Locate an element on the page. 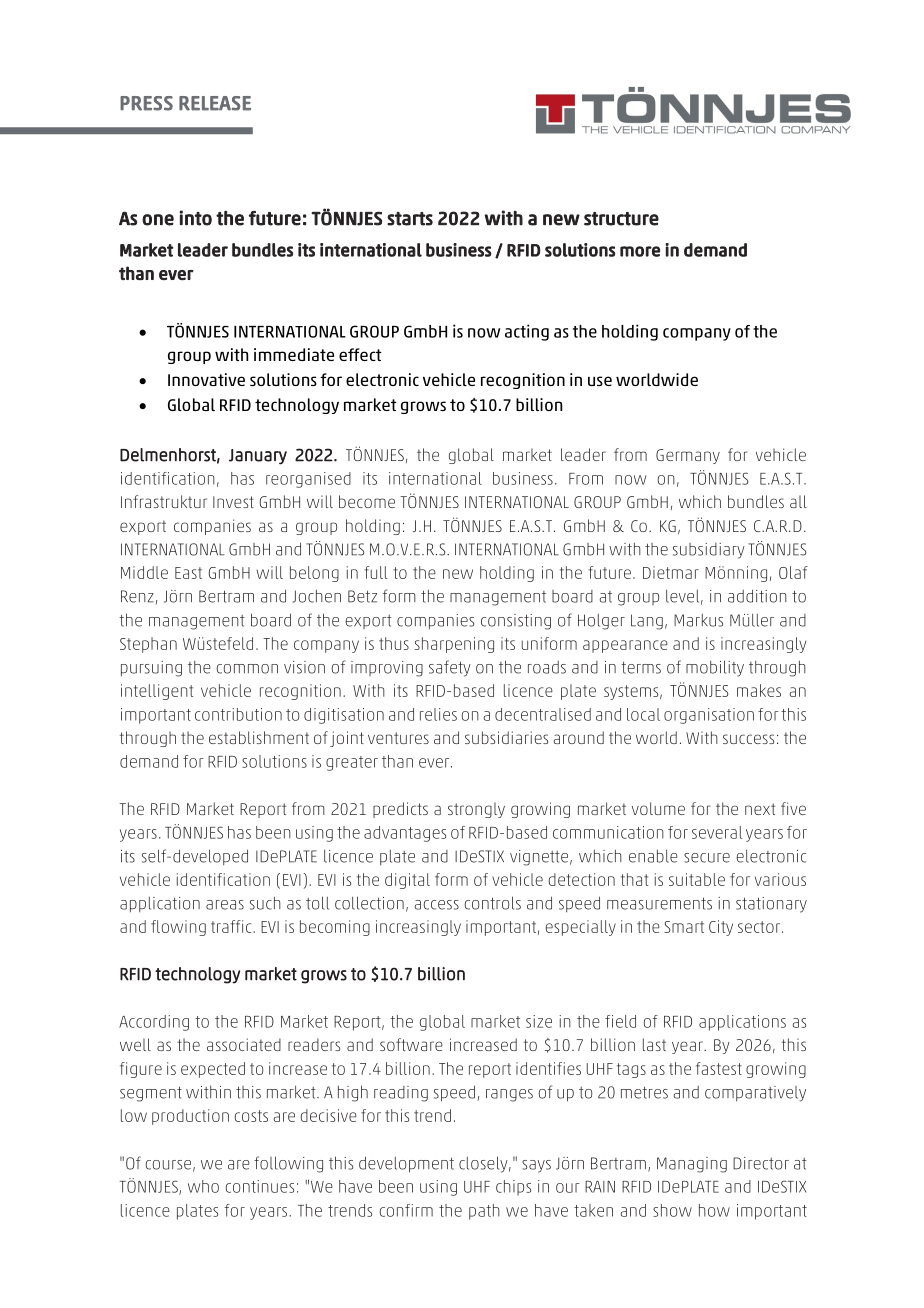  path is located at coordinates (484, 1212).
